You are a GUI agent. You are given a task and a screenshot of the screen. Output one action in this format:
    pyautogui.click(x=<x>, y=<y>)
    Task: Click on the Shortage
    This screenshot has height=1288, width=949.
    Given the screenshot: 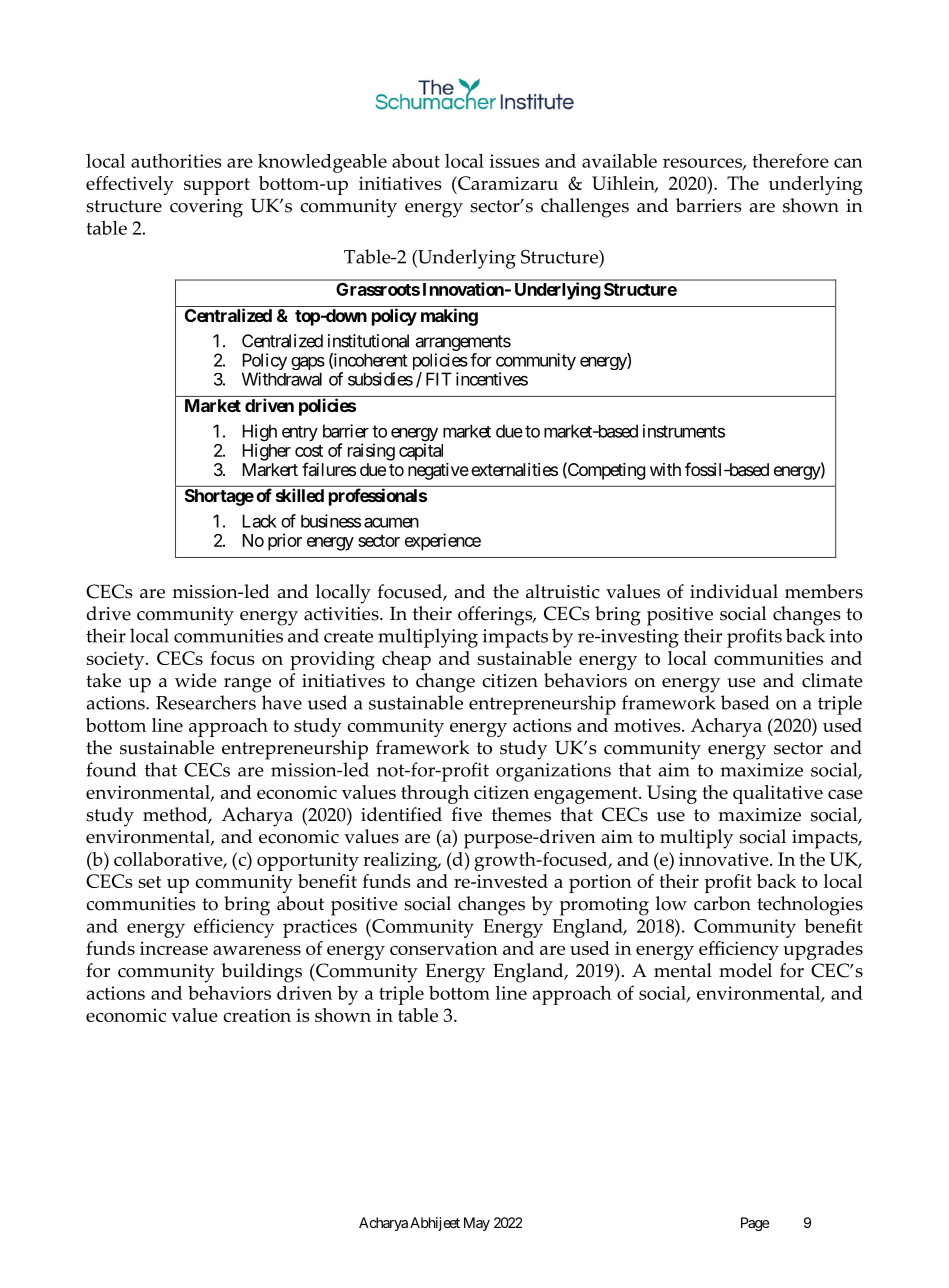 What is the action you would take?
    pyautogui.click(x=219, y=497)
